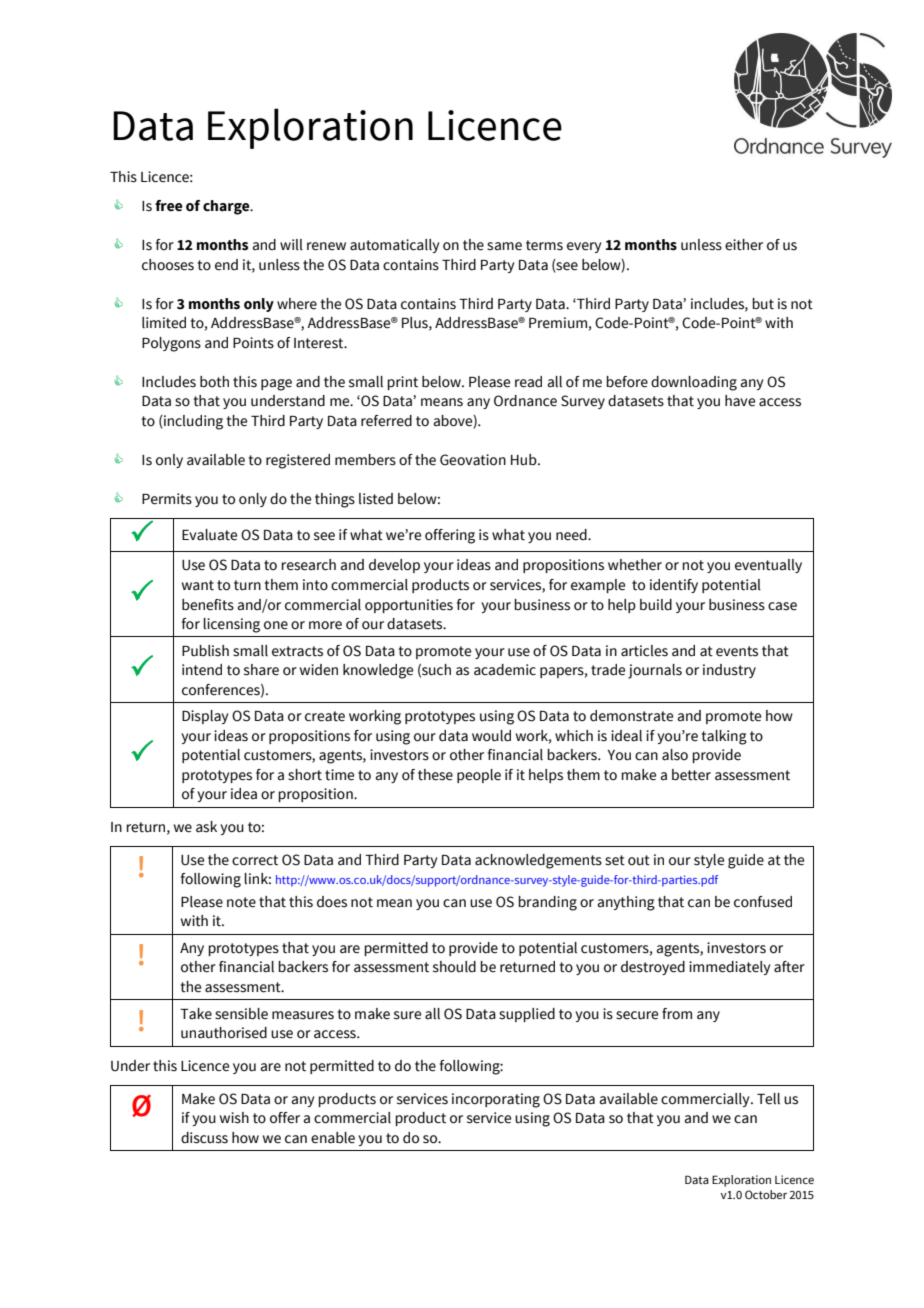 The height and width of the image is (1308, 924). What do you see at coordinates (744, 245) in the image?
I see `either` at bounding box center [744, 245].
